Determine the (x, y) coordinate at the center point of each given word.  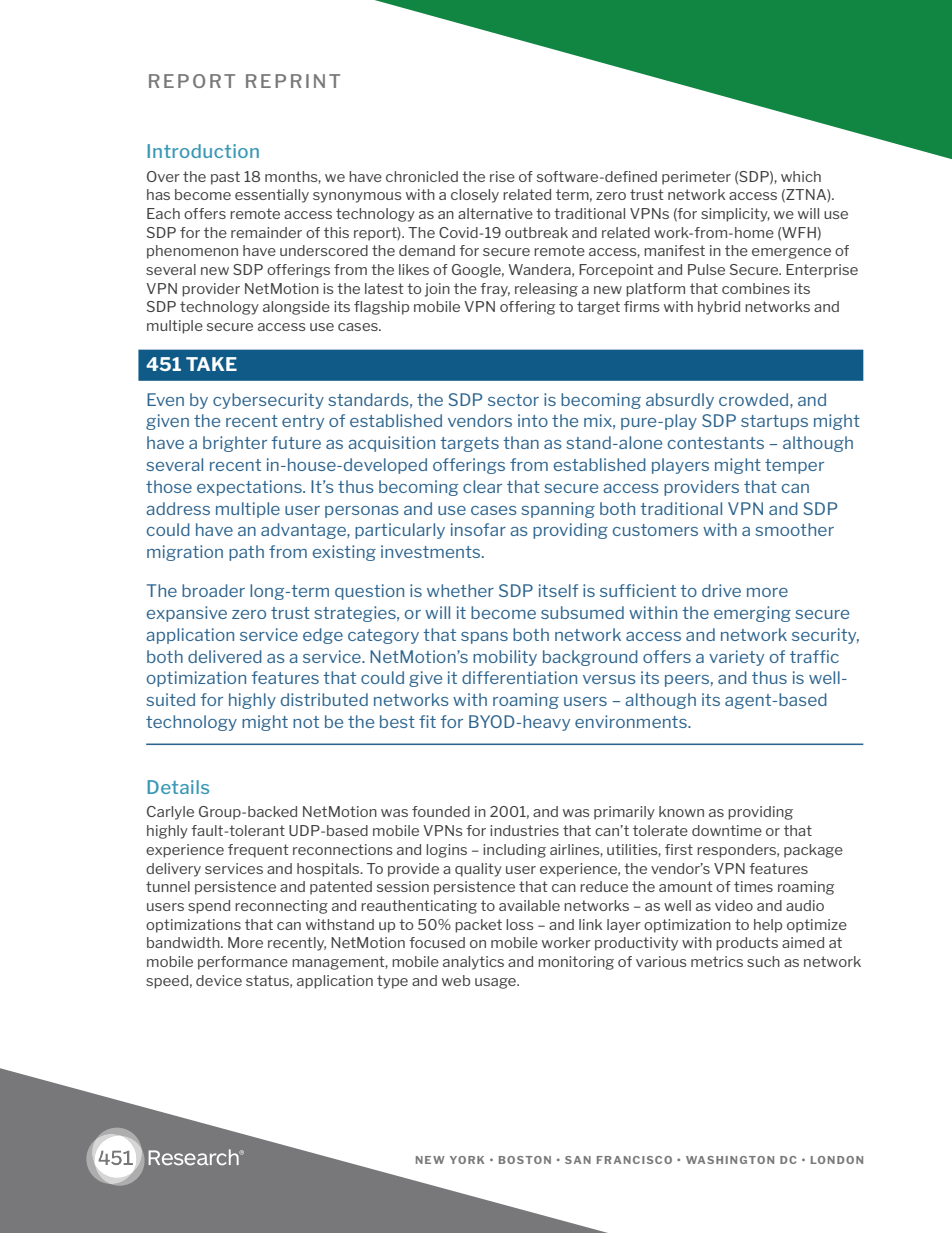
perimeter (696, 178)
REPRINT (293, 81)
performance (243, 963)
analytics (473, 963)
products (747, 944)
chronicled (422, 176)
